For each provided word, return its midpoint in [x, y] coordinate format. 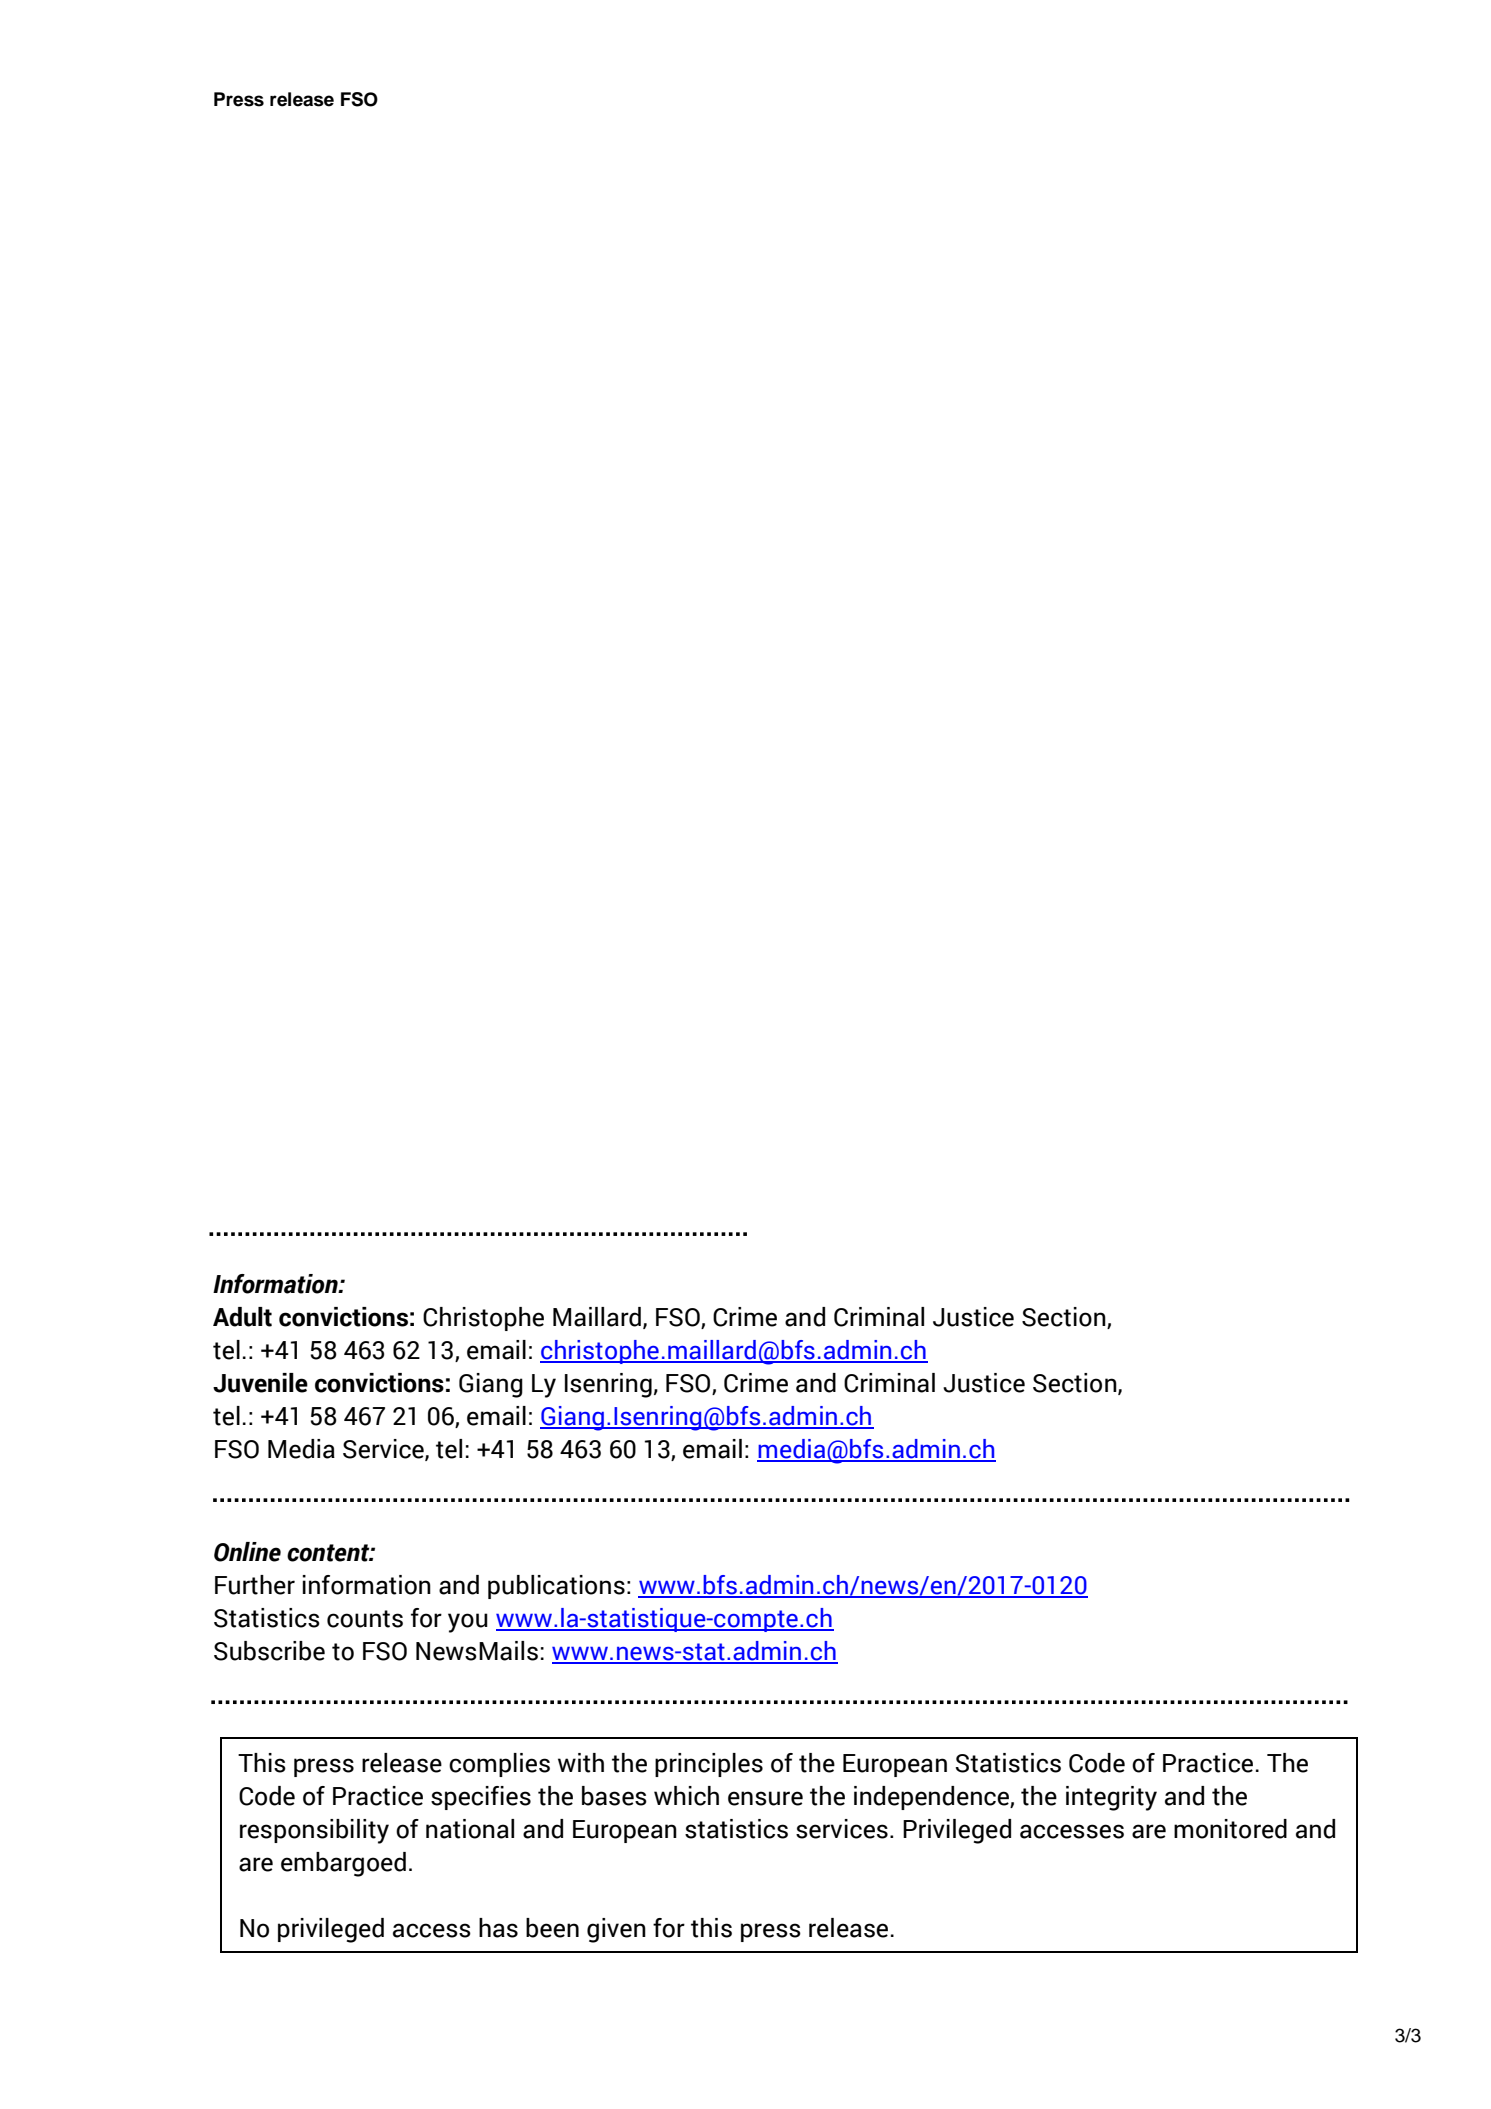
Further [255, 1585]
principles [709, 1765]
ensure [765, 1798]
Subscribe [269, 1651]
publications [556, 1587]
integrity [1111, 1798]
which [686, 1796]
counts [365, 1619]
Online [247, 1552]
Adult [242, 1317]
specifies [481, 1798]
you [468, 1623]
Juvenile [260, 1383]
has [498, 1928]
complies [499, 1765]
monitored [1230, 1829]
